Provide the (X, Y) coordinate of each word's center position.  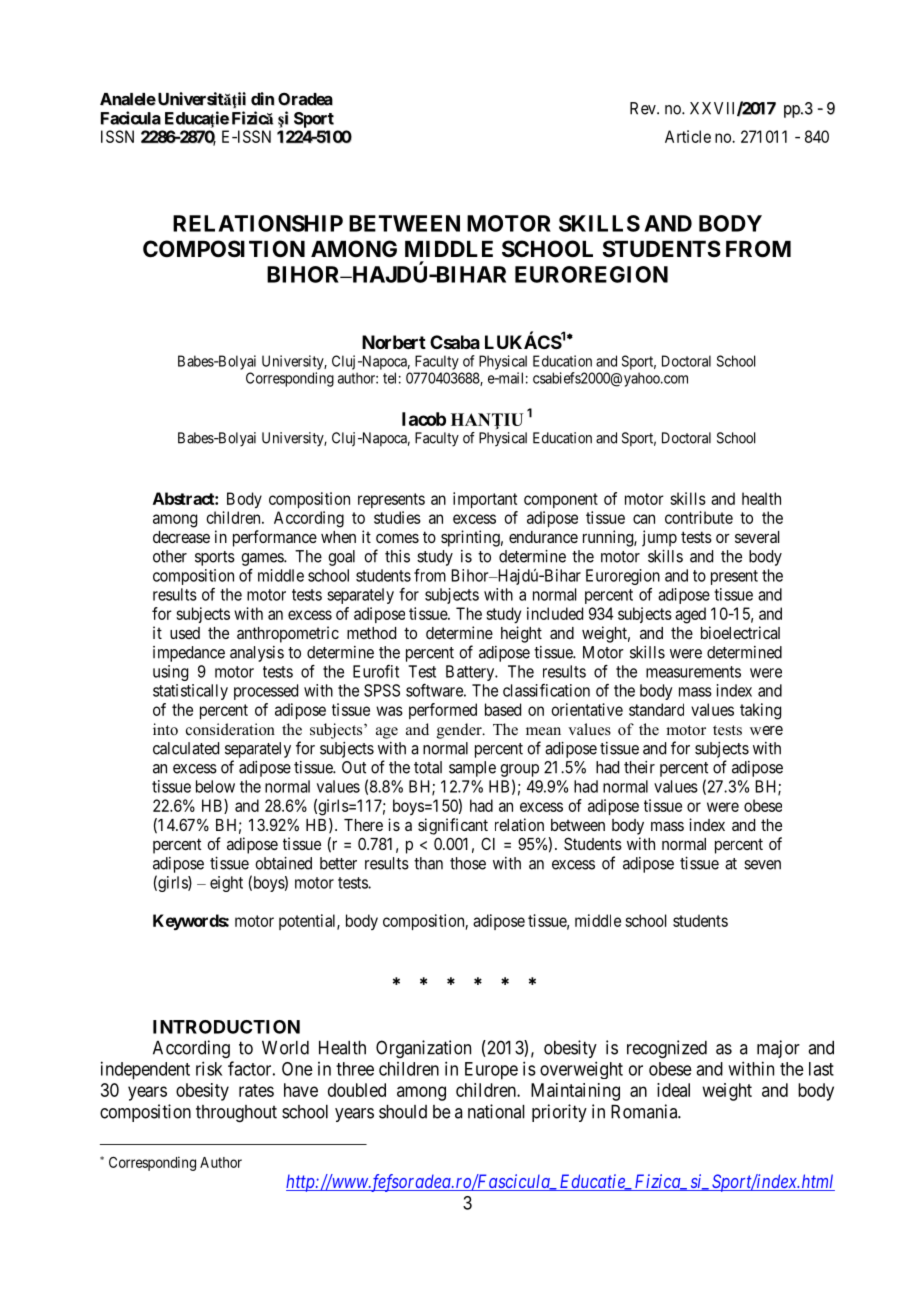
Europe (491, 1071)
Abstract (184, 498)
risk (209, 1068)
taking (760, 711)
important (485, 500)
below (215, 786)
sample (472, 769)
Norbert (394, 342)
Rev (644, 108)
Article (688, 136)
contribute (699, 517)
